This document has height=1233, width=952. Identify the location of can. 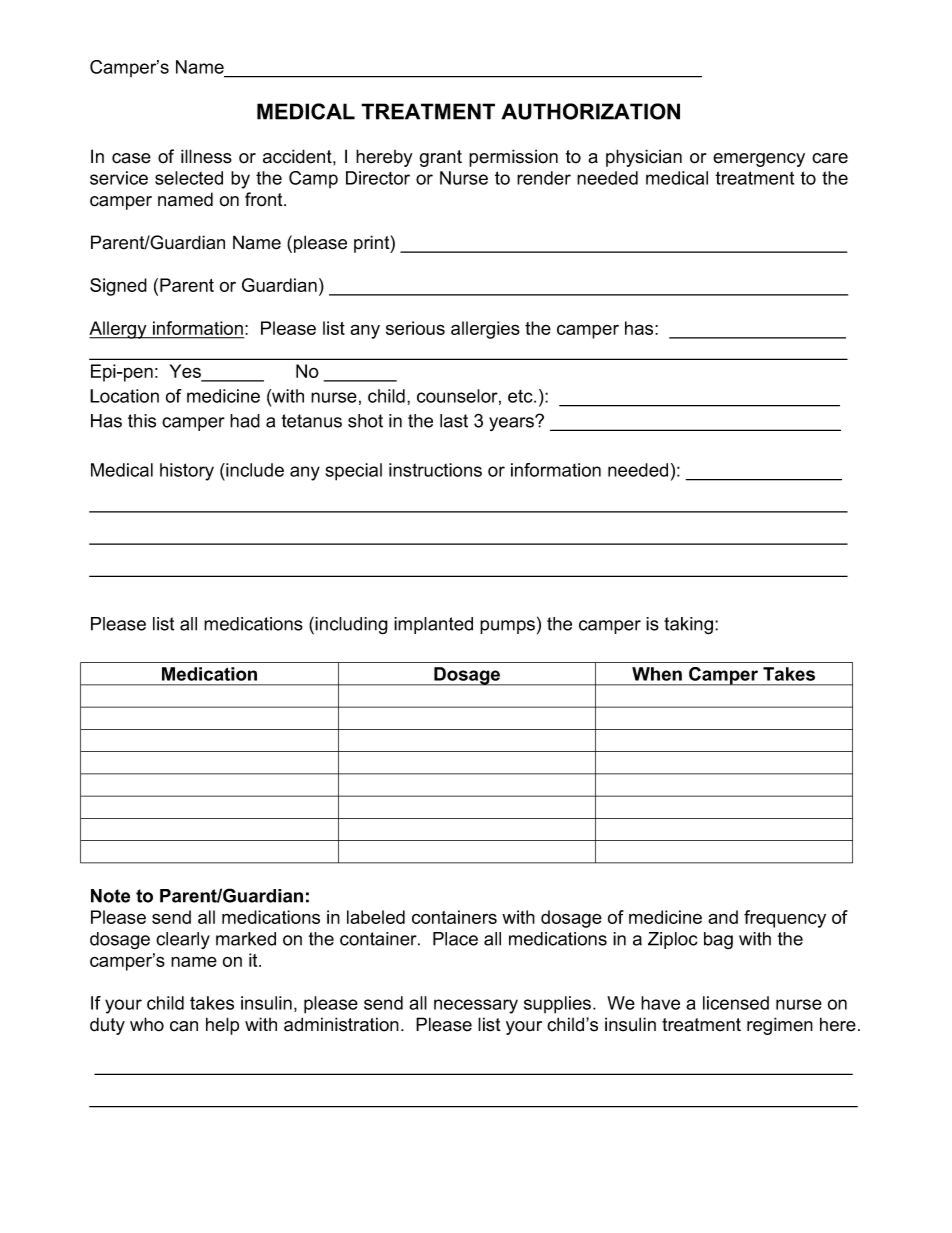
(184, 1026).
